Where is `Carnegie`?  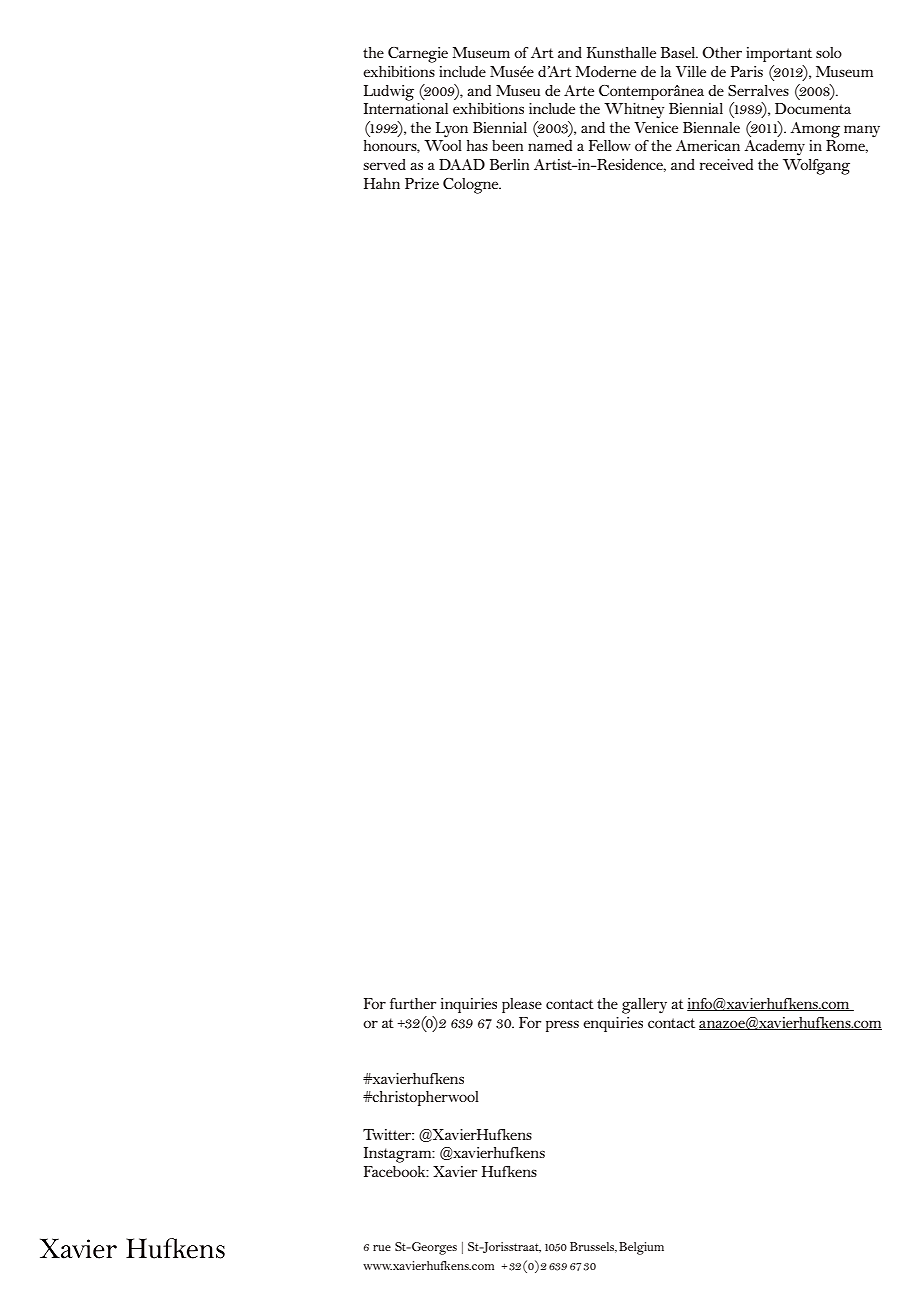 Carnegie is located at coordinates (418, 55).
